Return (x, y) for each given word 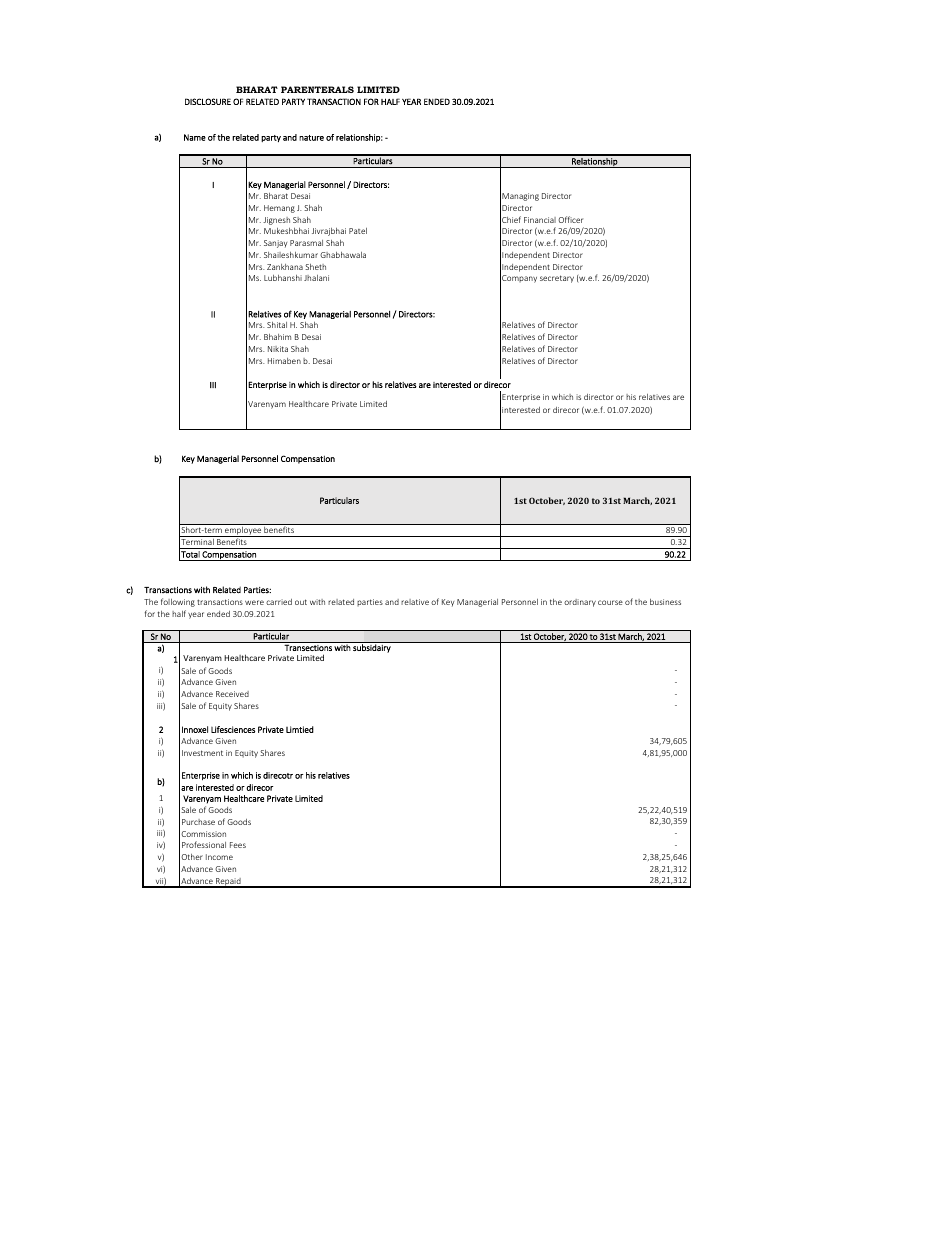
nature (311, 138)
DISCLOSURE (208, 101)
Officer (570, 219)
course (610, 602)
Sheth (315, 267)
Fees (238, 845)
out (301, 602)
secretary (557, 279)
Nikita (278, 349)
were (254, 602)
